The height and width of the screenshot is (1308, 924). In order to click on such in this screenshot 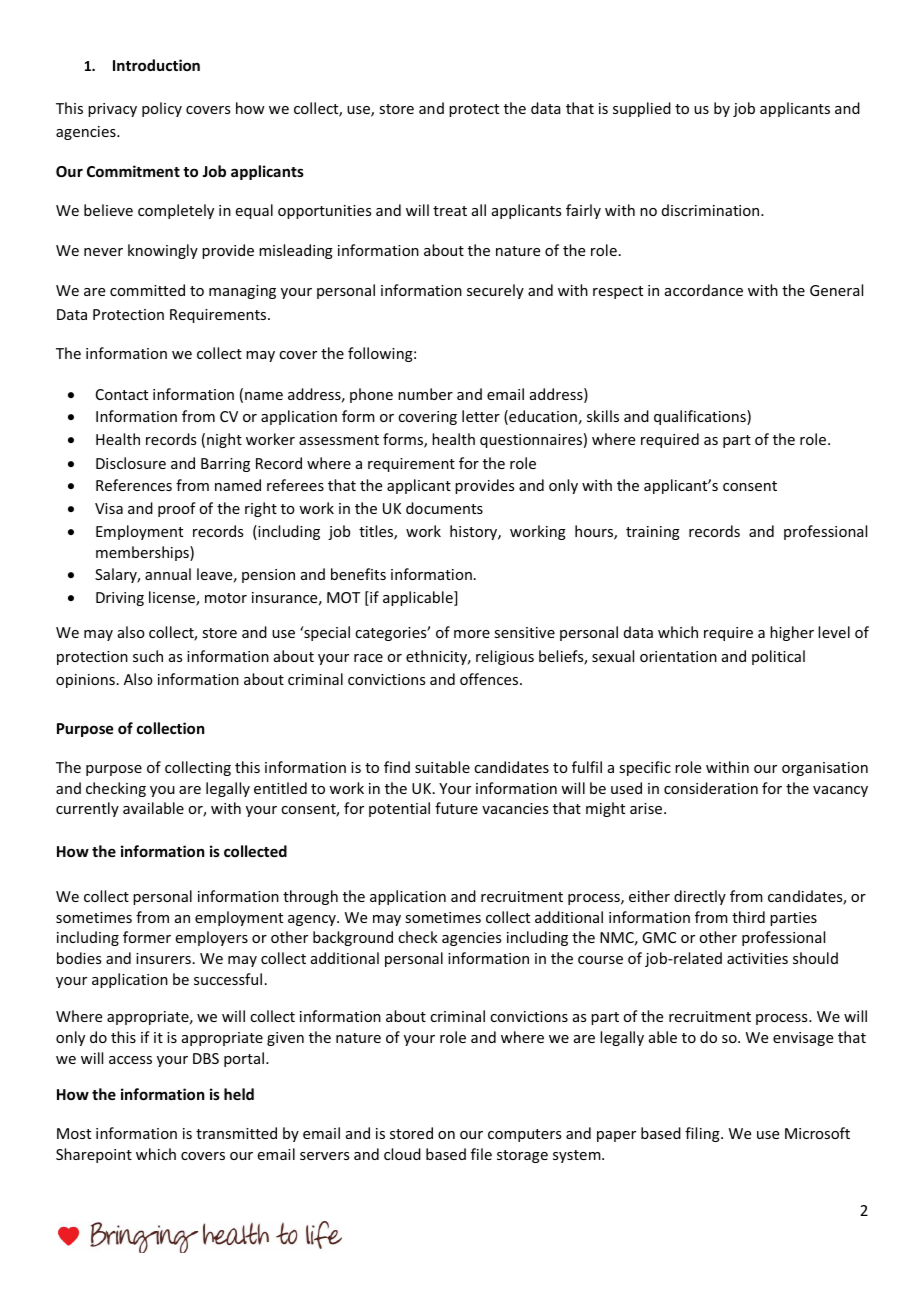, I will do `click(148, 656)`.
